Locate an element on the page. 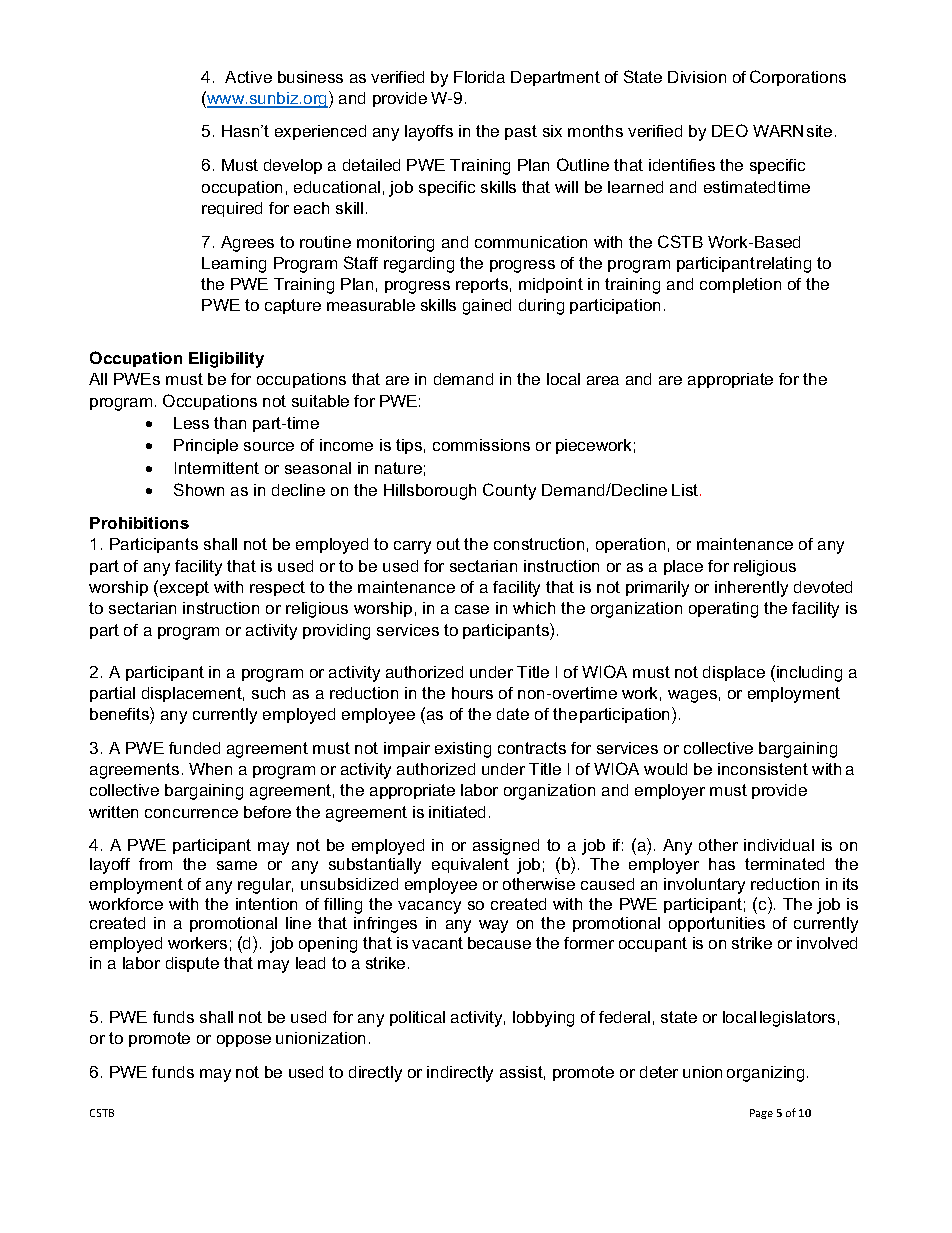 The height and width of the image is (1233, 952). Active is located at coordinates (248, 77).
